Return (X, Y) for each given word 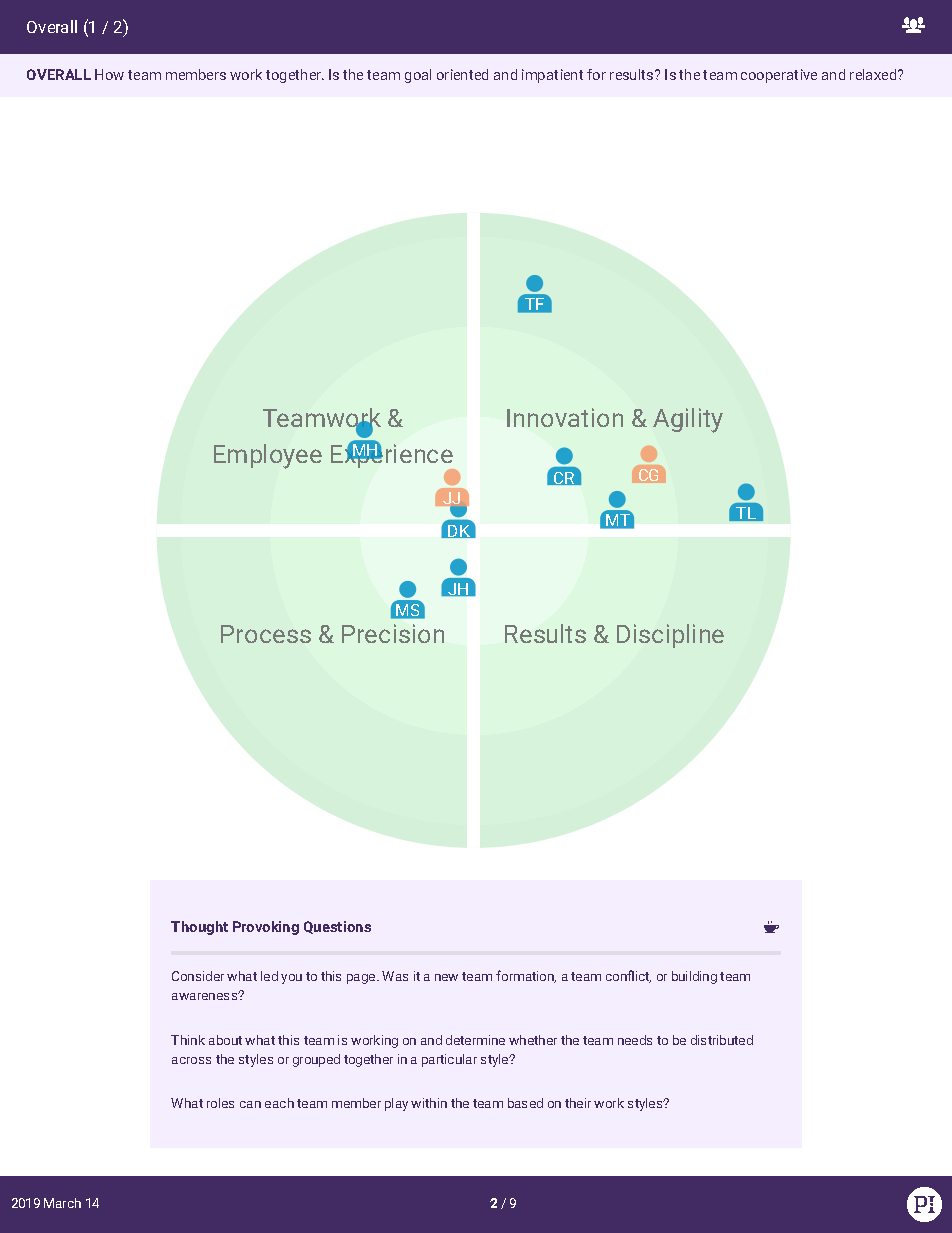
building (694, 977)
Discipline (670, 636)
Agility (688, 420)
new (446, 977)
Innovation (565, 417)
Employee (268, 456)
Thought (199, 928)
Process (266, 634)
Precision (393, 633)
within (429, 1103)
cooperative (779, 76)
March (62, 1203)
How (109, 74)
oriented (462, 74)
